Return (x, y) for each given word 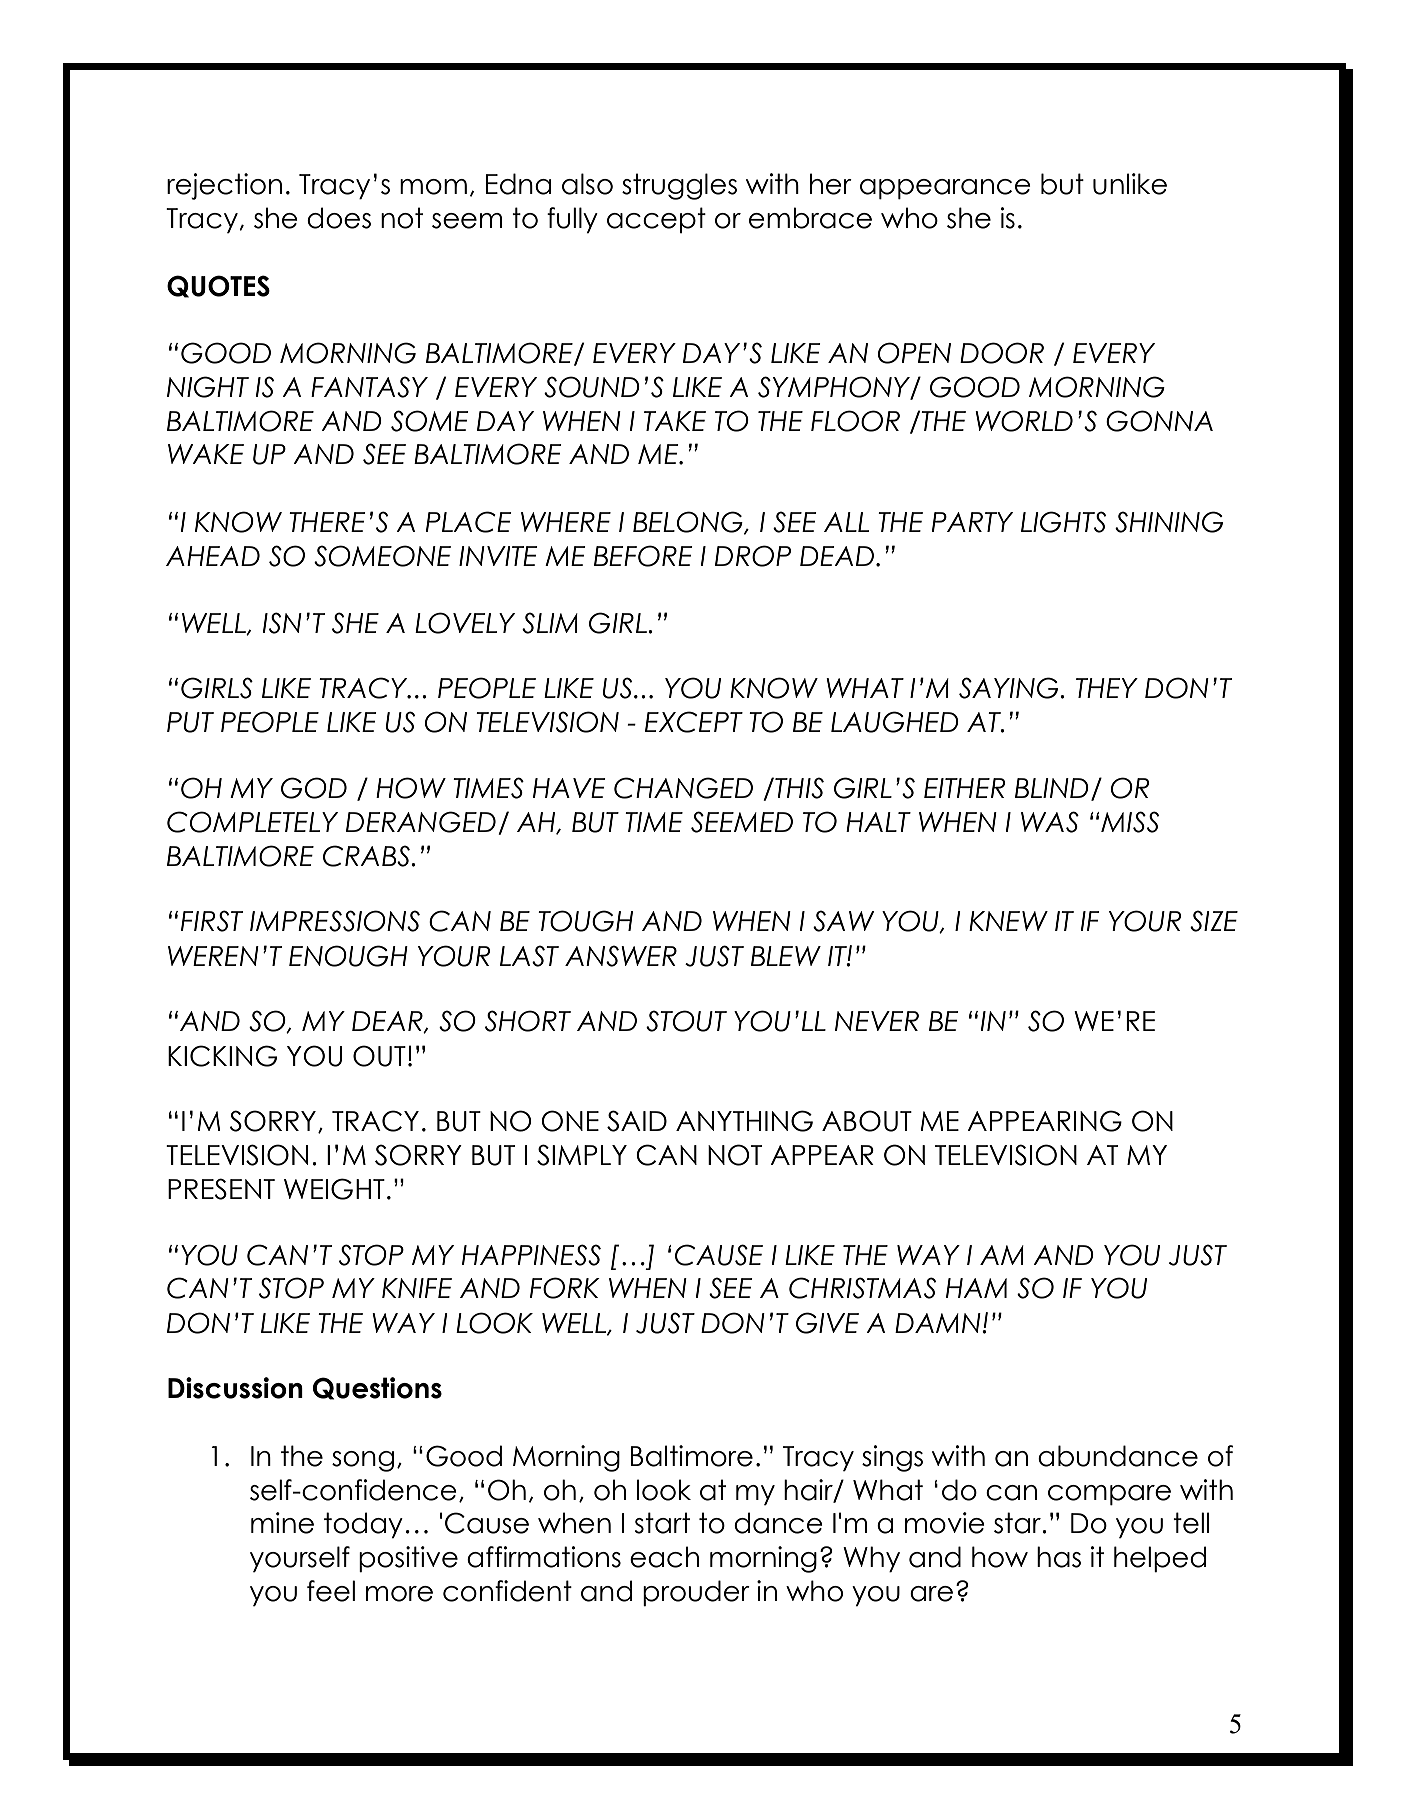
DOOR (1002, 353)
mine (282, 1523)
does (339, 218)
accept (656, 220)
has (1059, 1557)
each (664, 1557)
